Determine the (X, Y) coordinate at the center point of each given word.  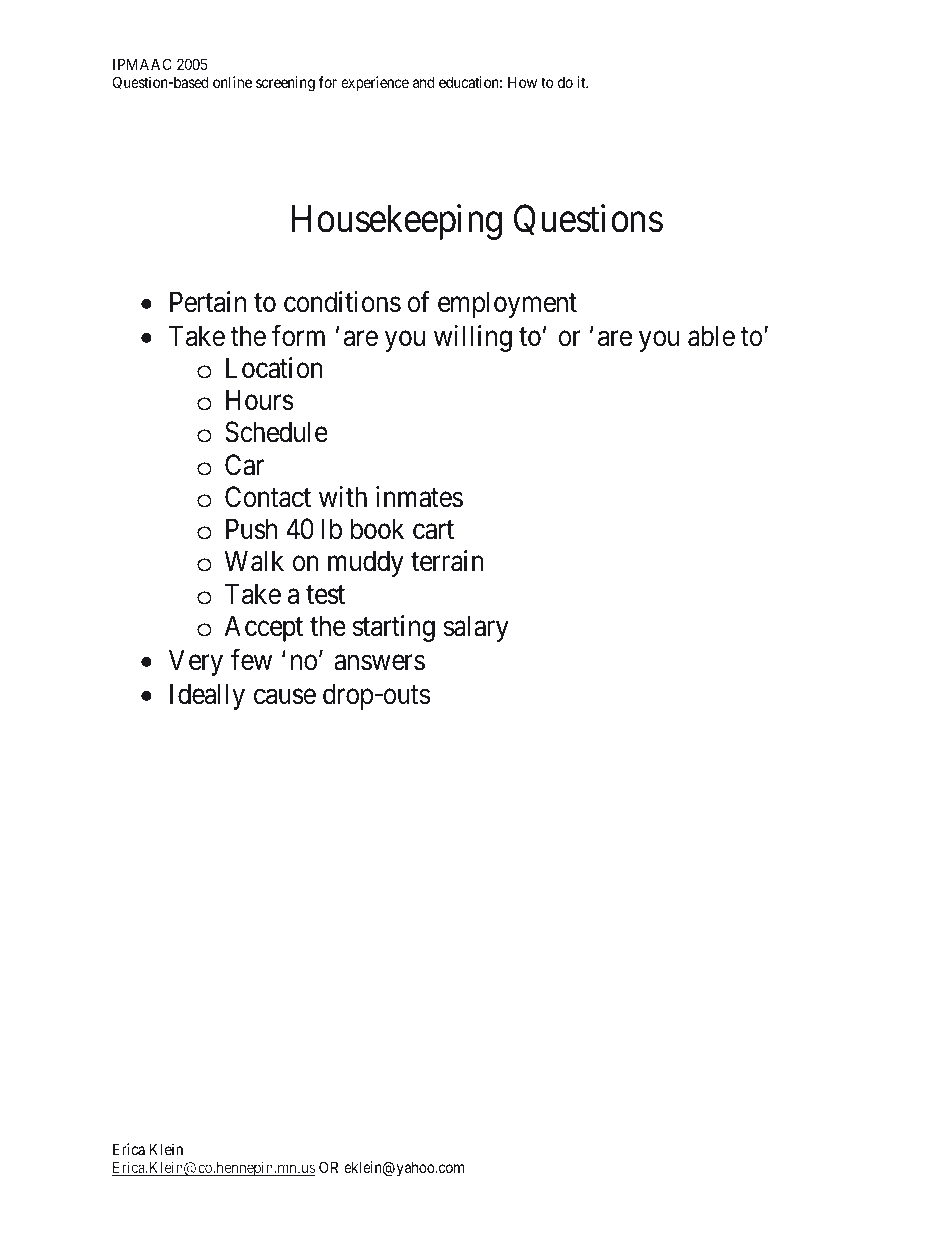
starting (393, 628)
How (522, 82)
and (423, 82)
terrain (447, 561)
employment (507, 304)
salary (476, 628)
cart (433, 530)
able (711, 336)
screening (285, 84)
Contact (268, 497)
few (251, 660)
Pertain (208, 302)
